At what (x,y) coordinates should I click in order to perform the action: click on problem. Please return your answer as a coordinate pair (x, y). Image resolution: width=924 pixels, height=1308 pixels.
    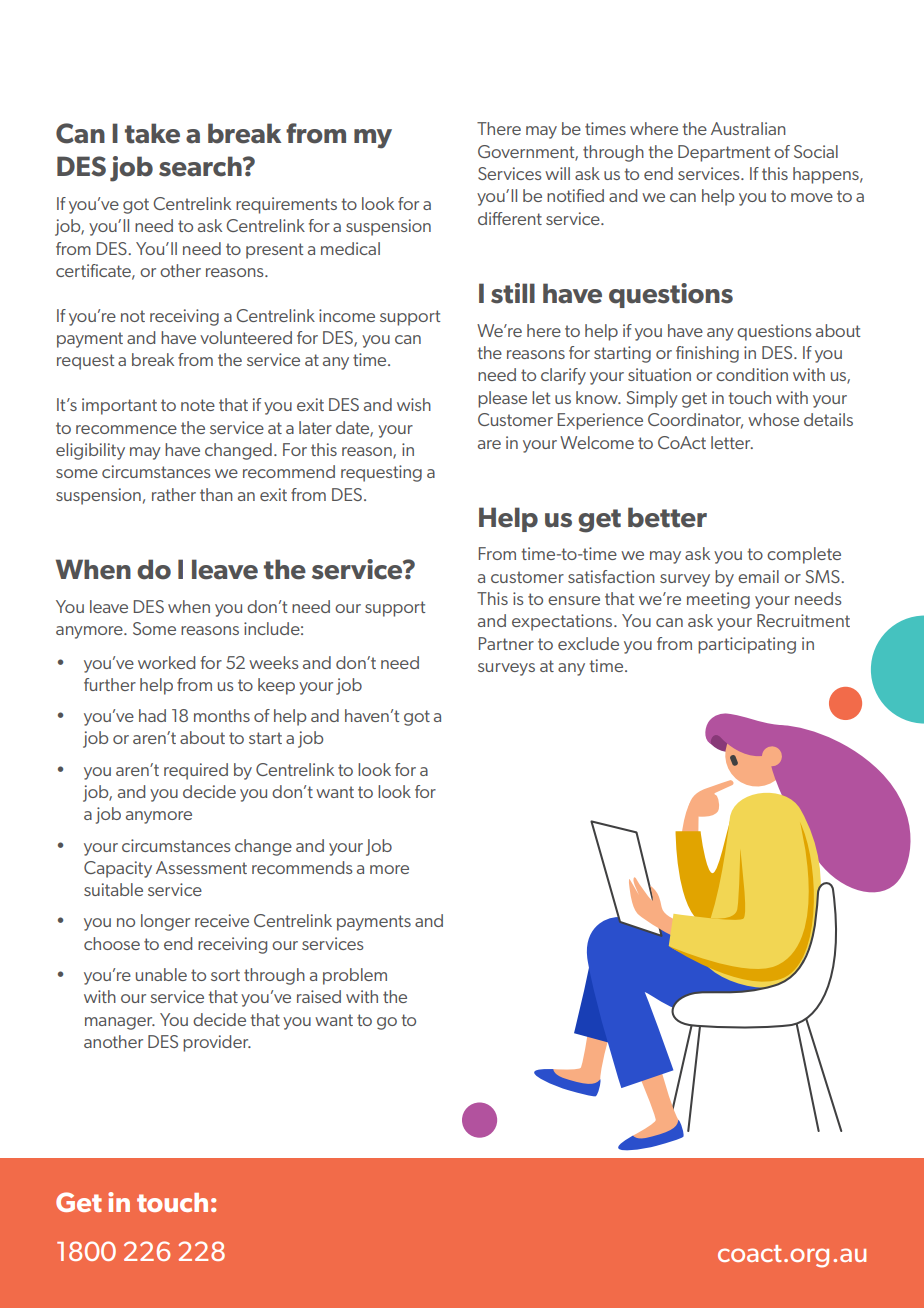
    Looking at the image, I should click on (355, 976).
